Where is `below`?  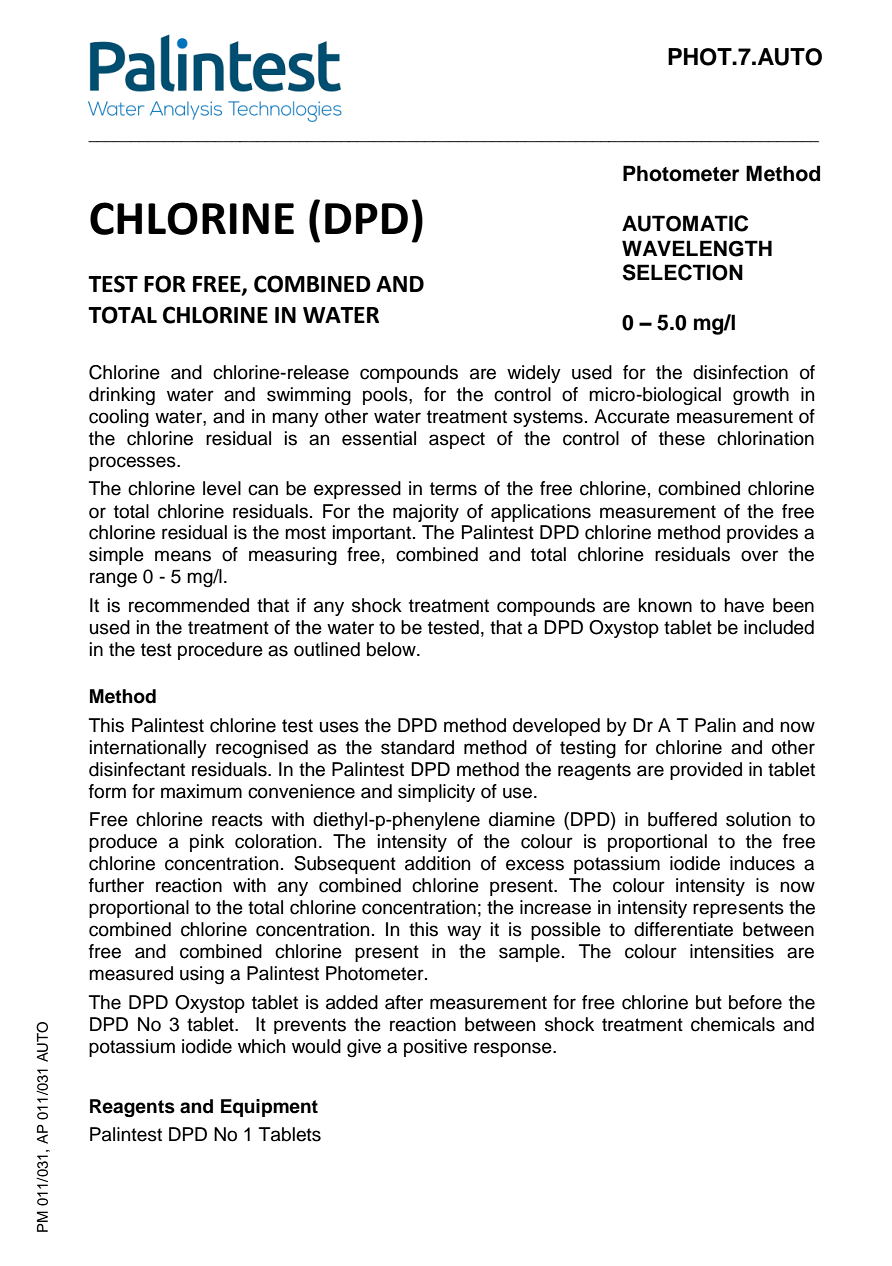 below is located at coordinates (392, 649).
